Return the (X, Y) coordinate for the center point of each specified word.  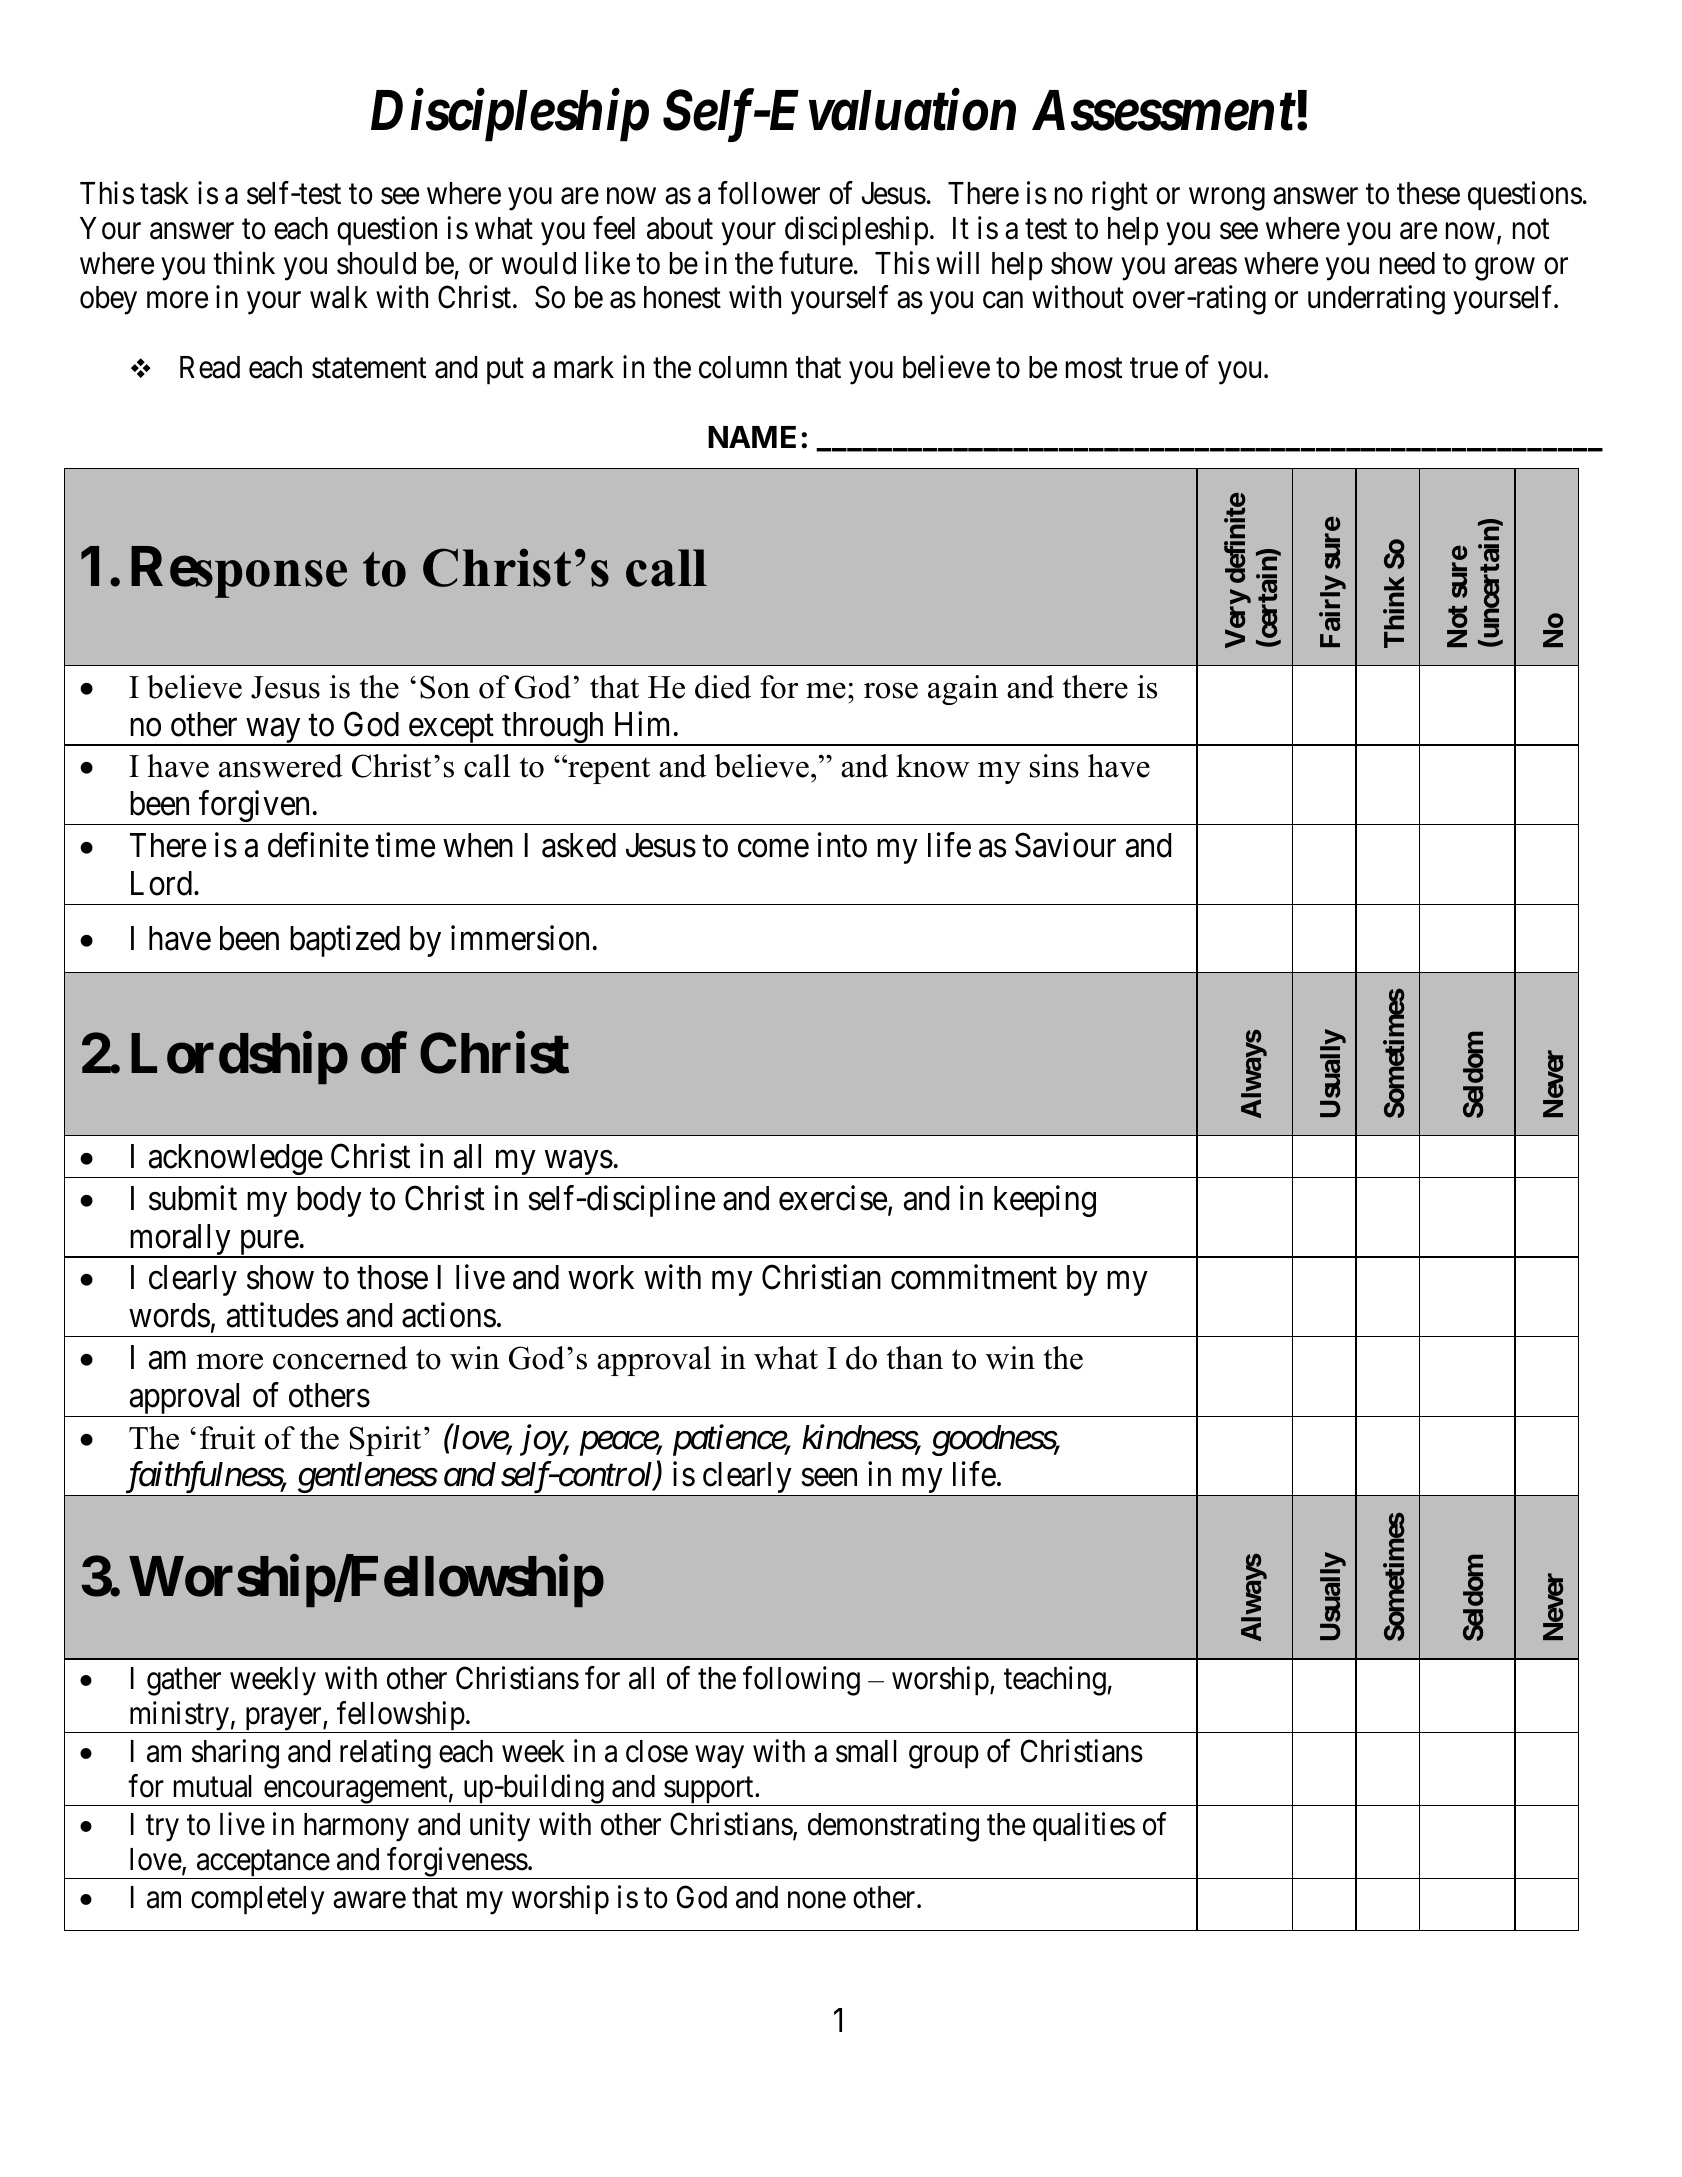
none (817, 1900)
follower (769, 193)
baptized (345, 941)
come (773, 849)
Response (239, 572)
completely (257, 1900)
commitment (974, 1277)
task (164, 193)
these (1428, 193)
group (944, 1757)
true (1154, 368)
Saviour (1065, 845)
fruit (228, 1438)
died (723, 687)
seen (829, 1478)
